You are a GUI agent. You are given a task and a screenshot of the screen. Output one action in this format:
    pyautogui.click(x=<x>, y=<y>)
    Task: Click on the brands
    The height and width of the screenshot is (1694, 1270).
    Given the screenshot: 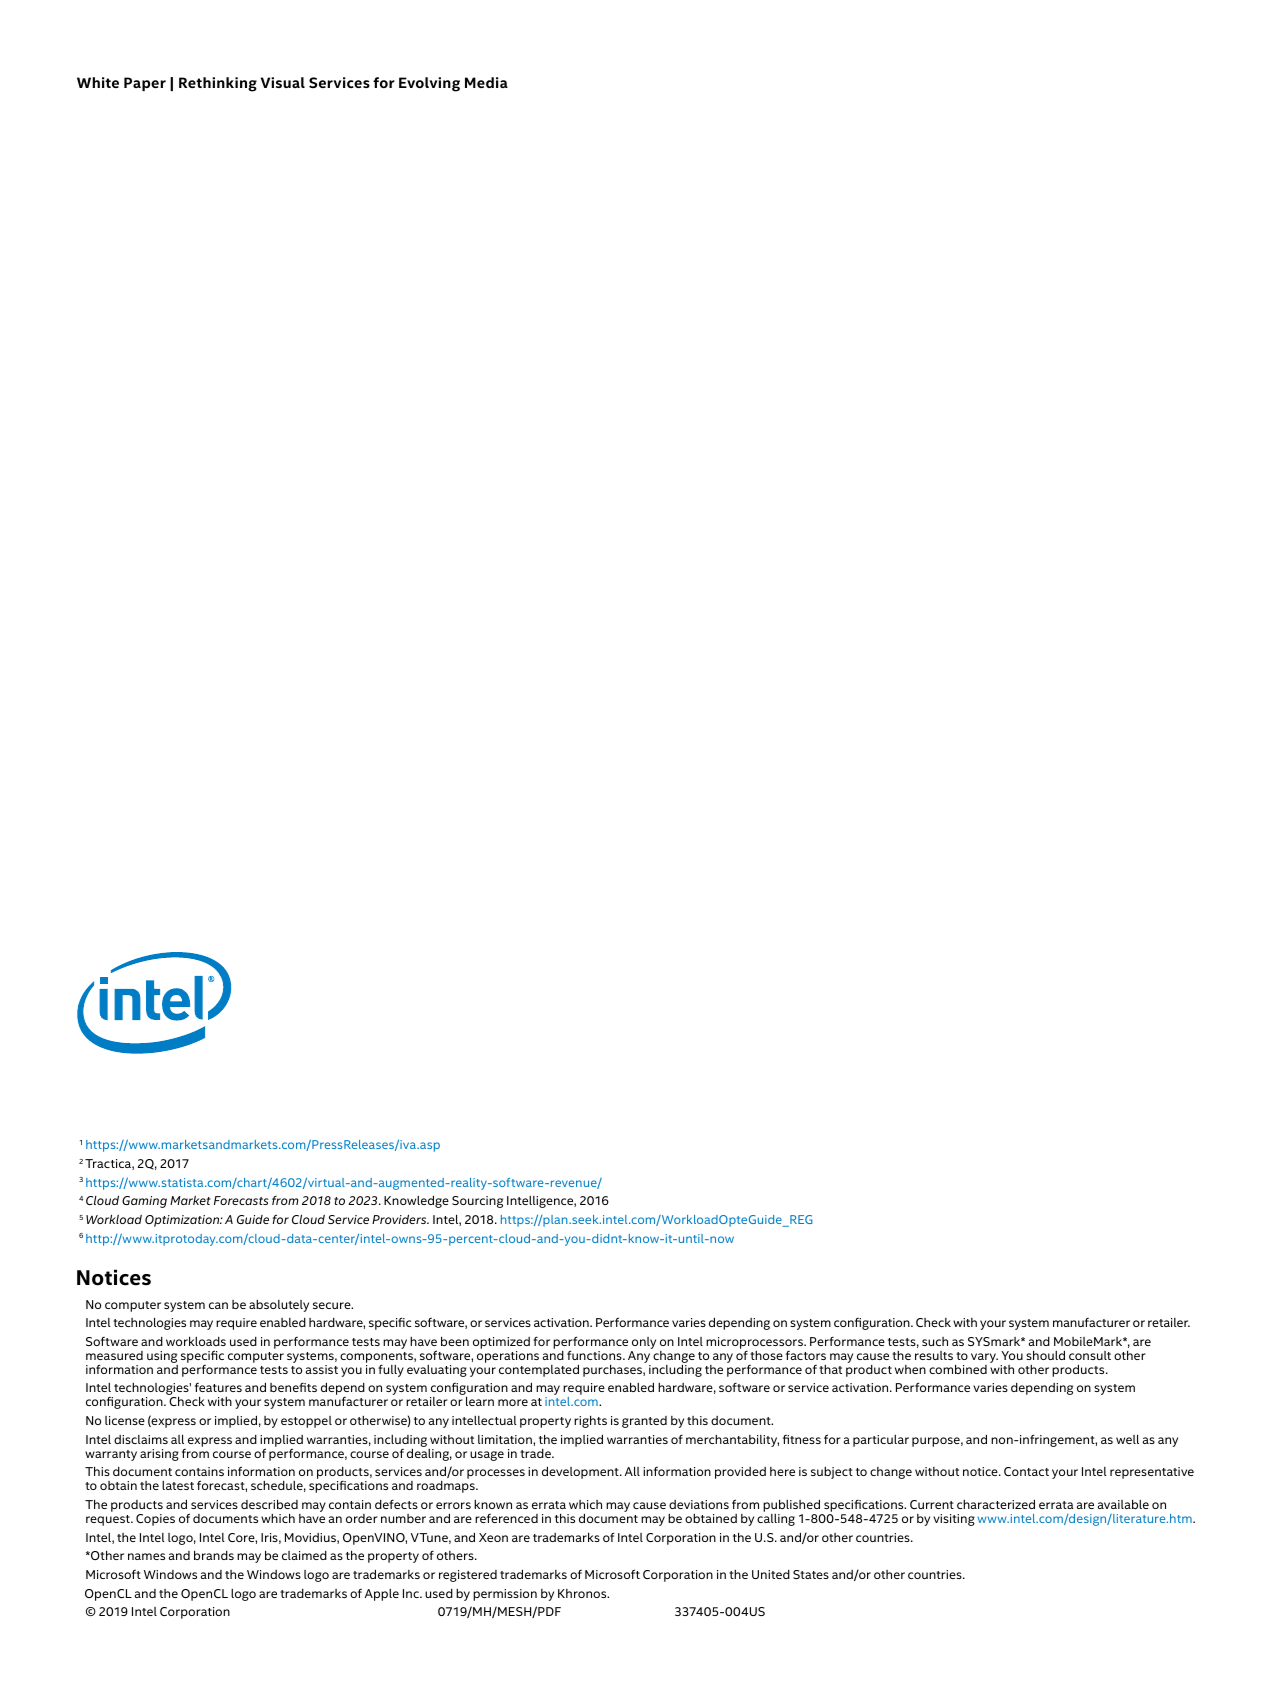 What is the action you would take?
    pyautogui.click(x=214, y=1555)
